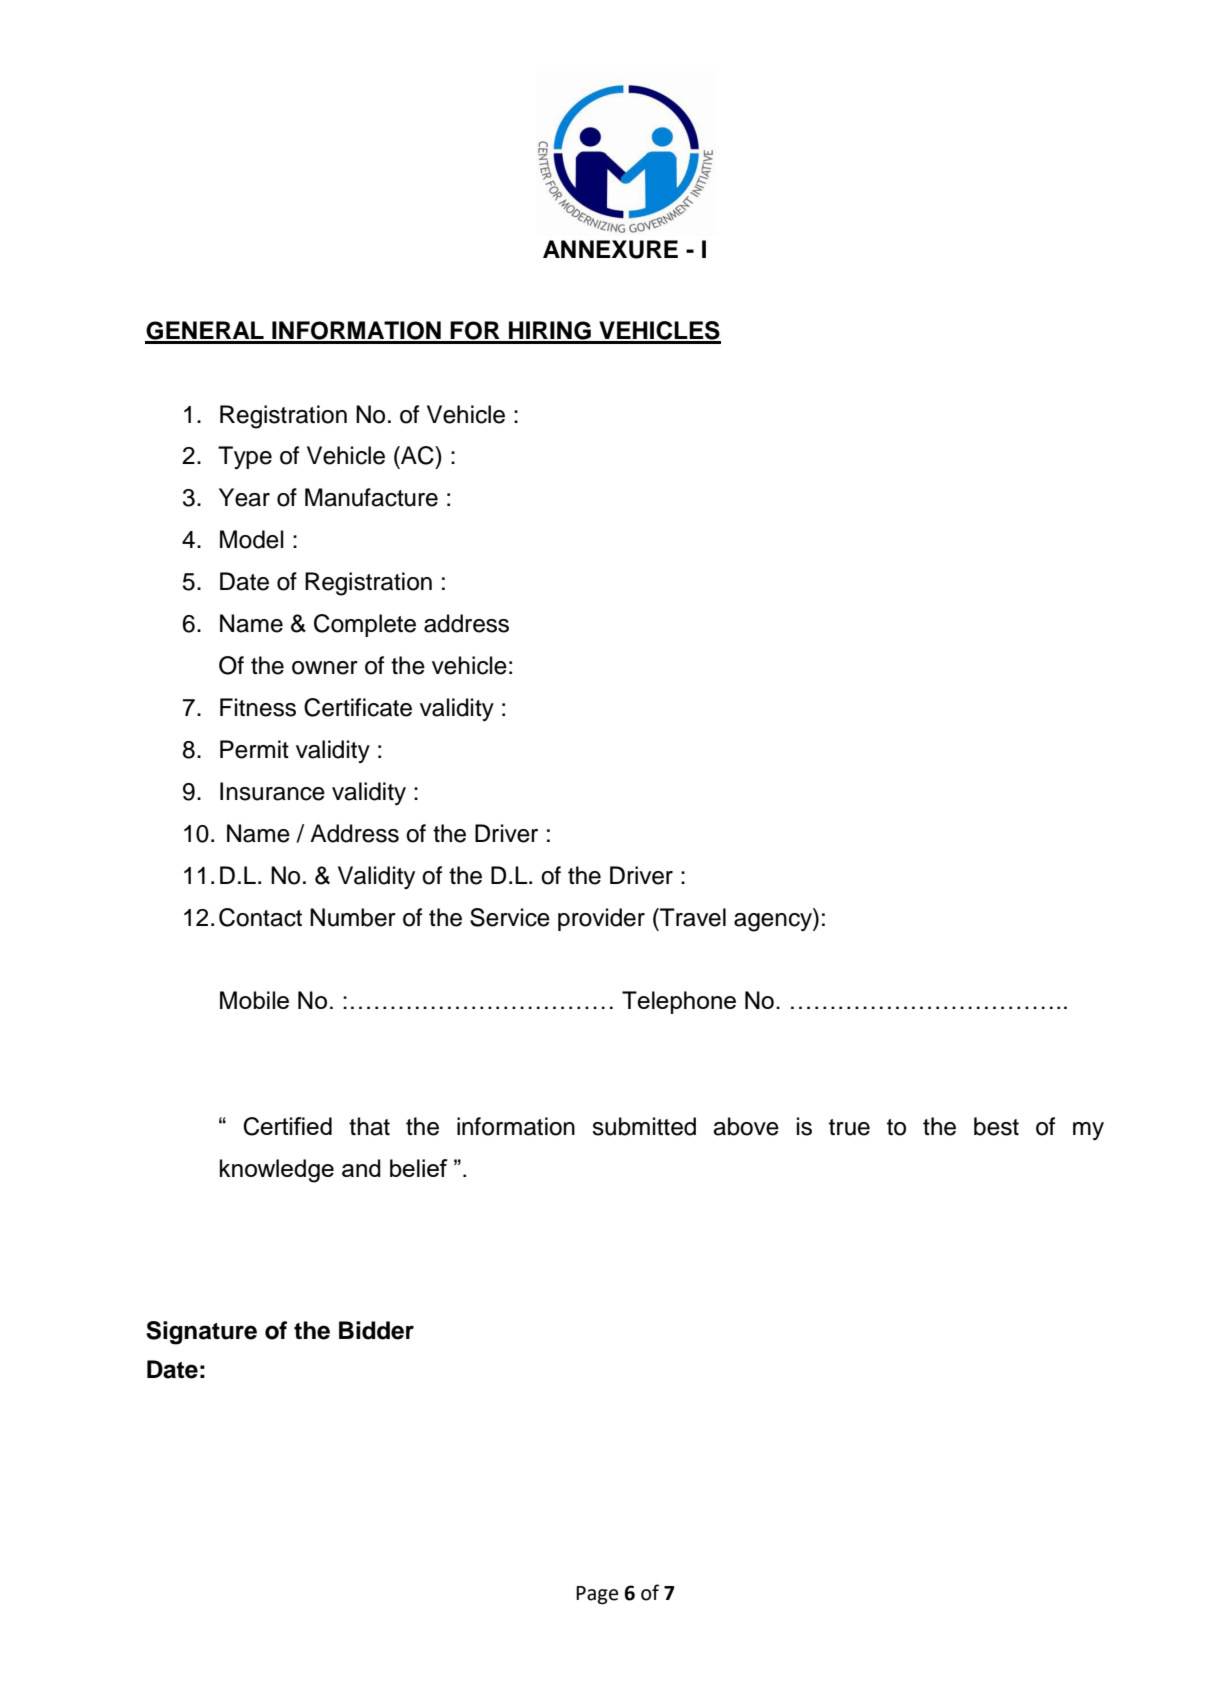  What do you see at coordinates (692, 917) in the screenshot?
I see `Travel` at bounding box center [692, 917].
